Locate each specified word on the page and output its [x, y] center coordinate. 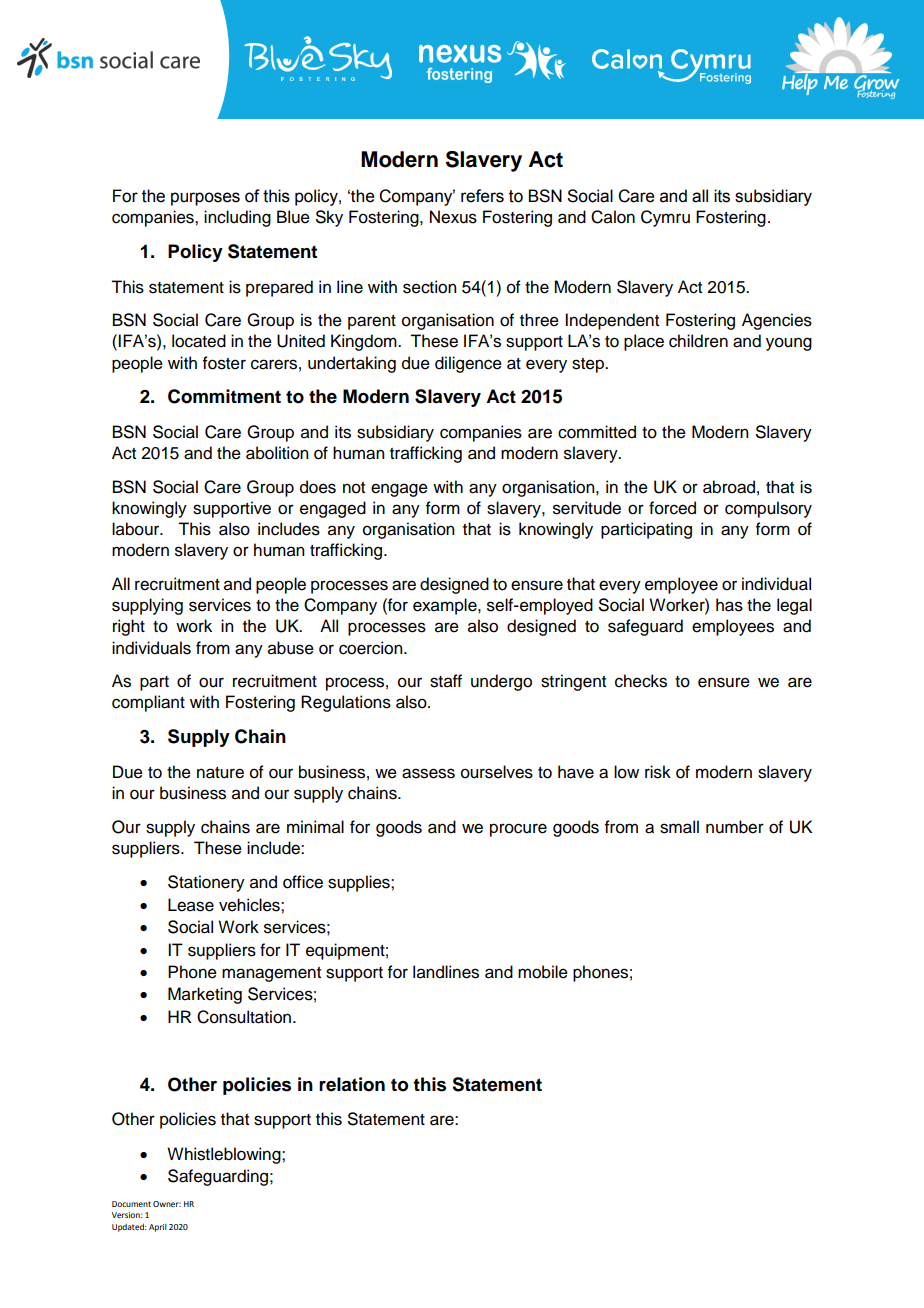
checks [641, 681]
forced [672, 508]
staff [446, 681]
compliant [148, 703]
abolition [277, 453]
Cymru [665, 218]
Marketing [205, 995]
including [237, 218]
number [735, 827]
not [354, 488]
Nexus [453, 217]
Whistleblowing [225, 1155]
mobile [543, 972]
